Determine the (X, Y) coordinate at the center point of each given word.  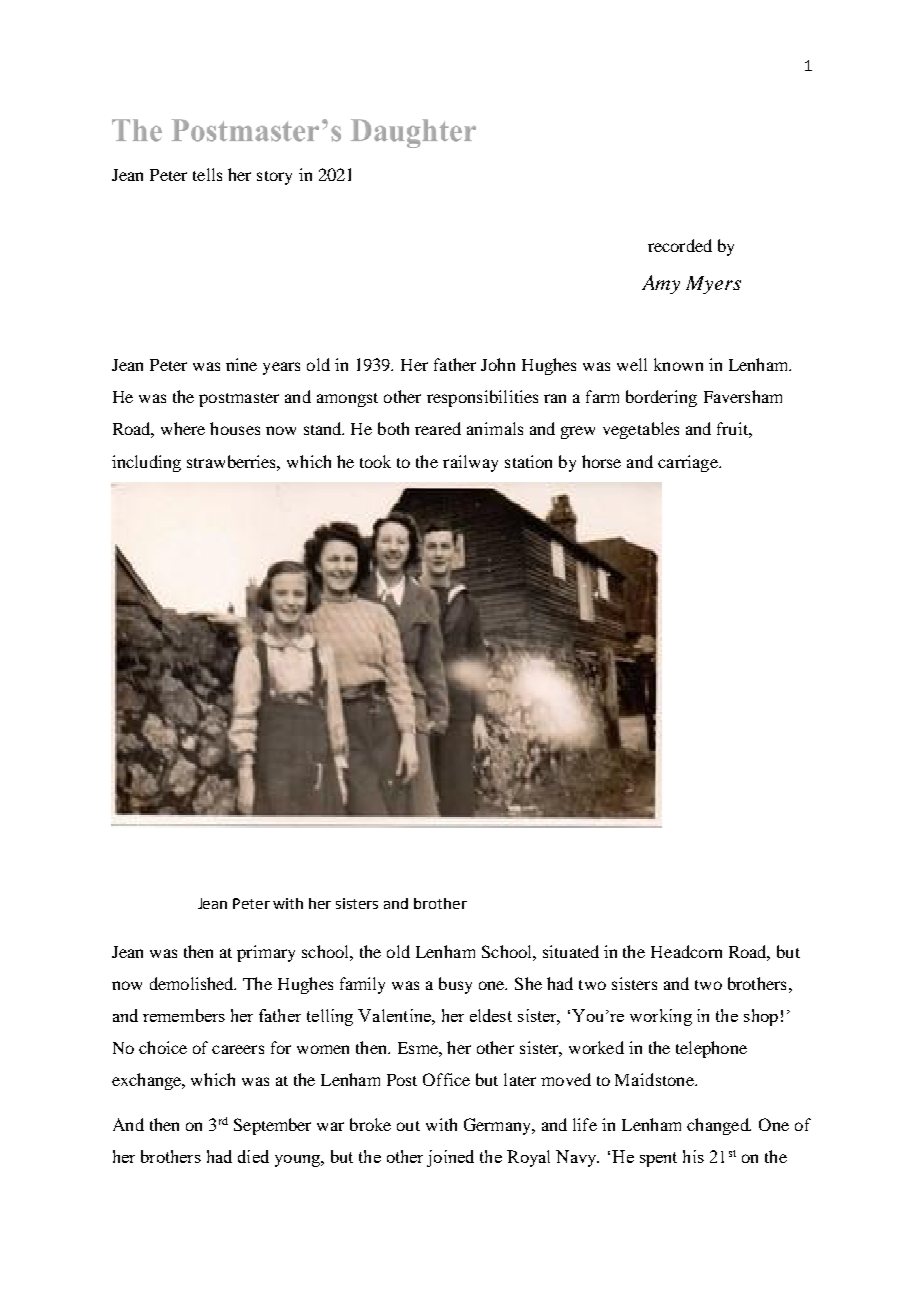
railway (470, 463)
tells (207, 174)
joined (450, 1158)
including (146, 463)
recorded (680, 245)
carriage (689, 463)
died (253, 1156)
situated (571, 951)
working (661, 1017)
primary (266, 953)
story (274, 178)
